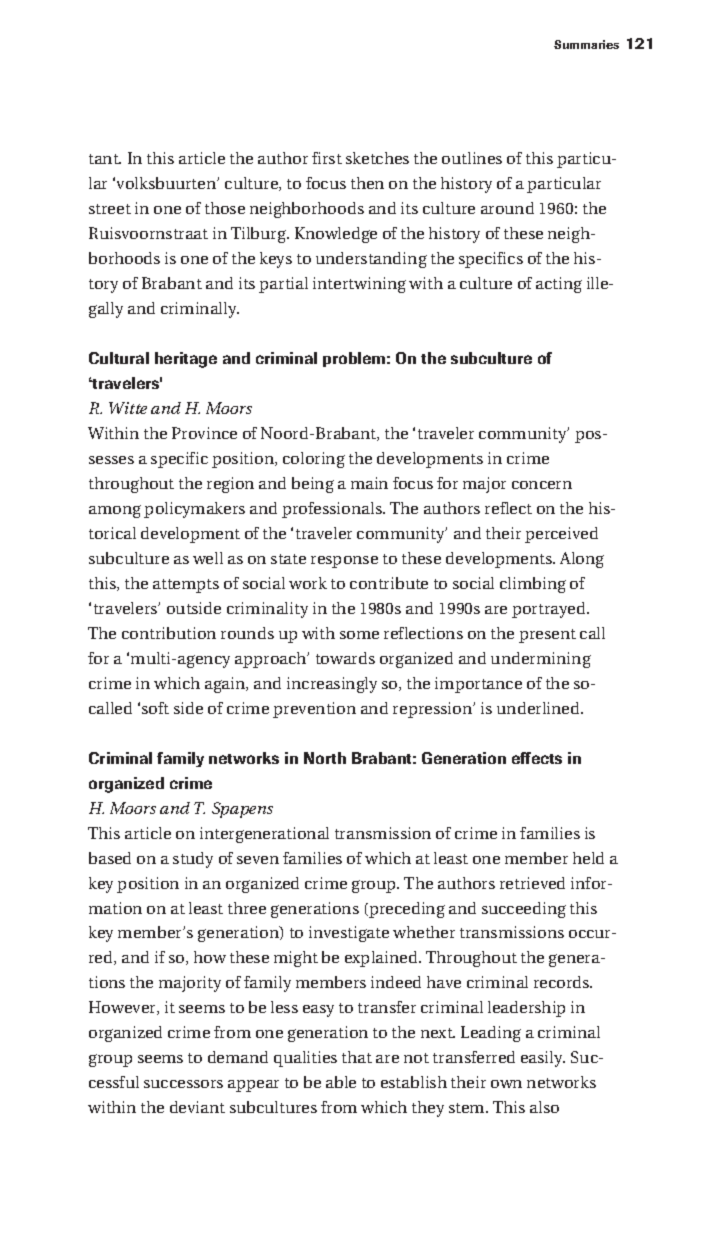 The height and width of the screenshot is (1239, 708). Describe the element at coordinates (325, 758) in the screenshot. I see `North` at that location.
